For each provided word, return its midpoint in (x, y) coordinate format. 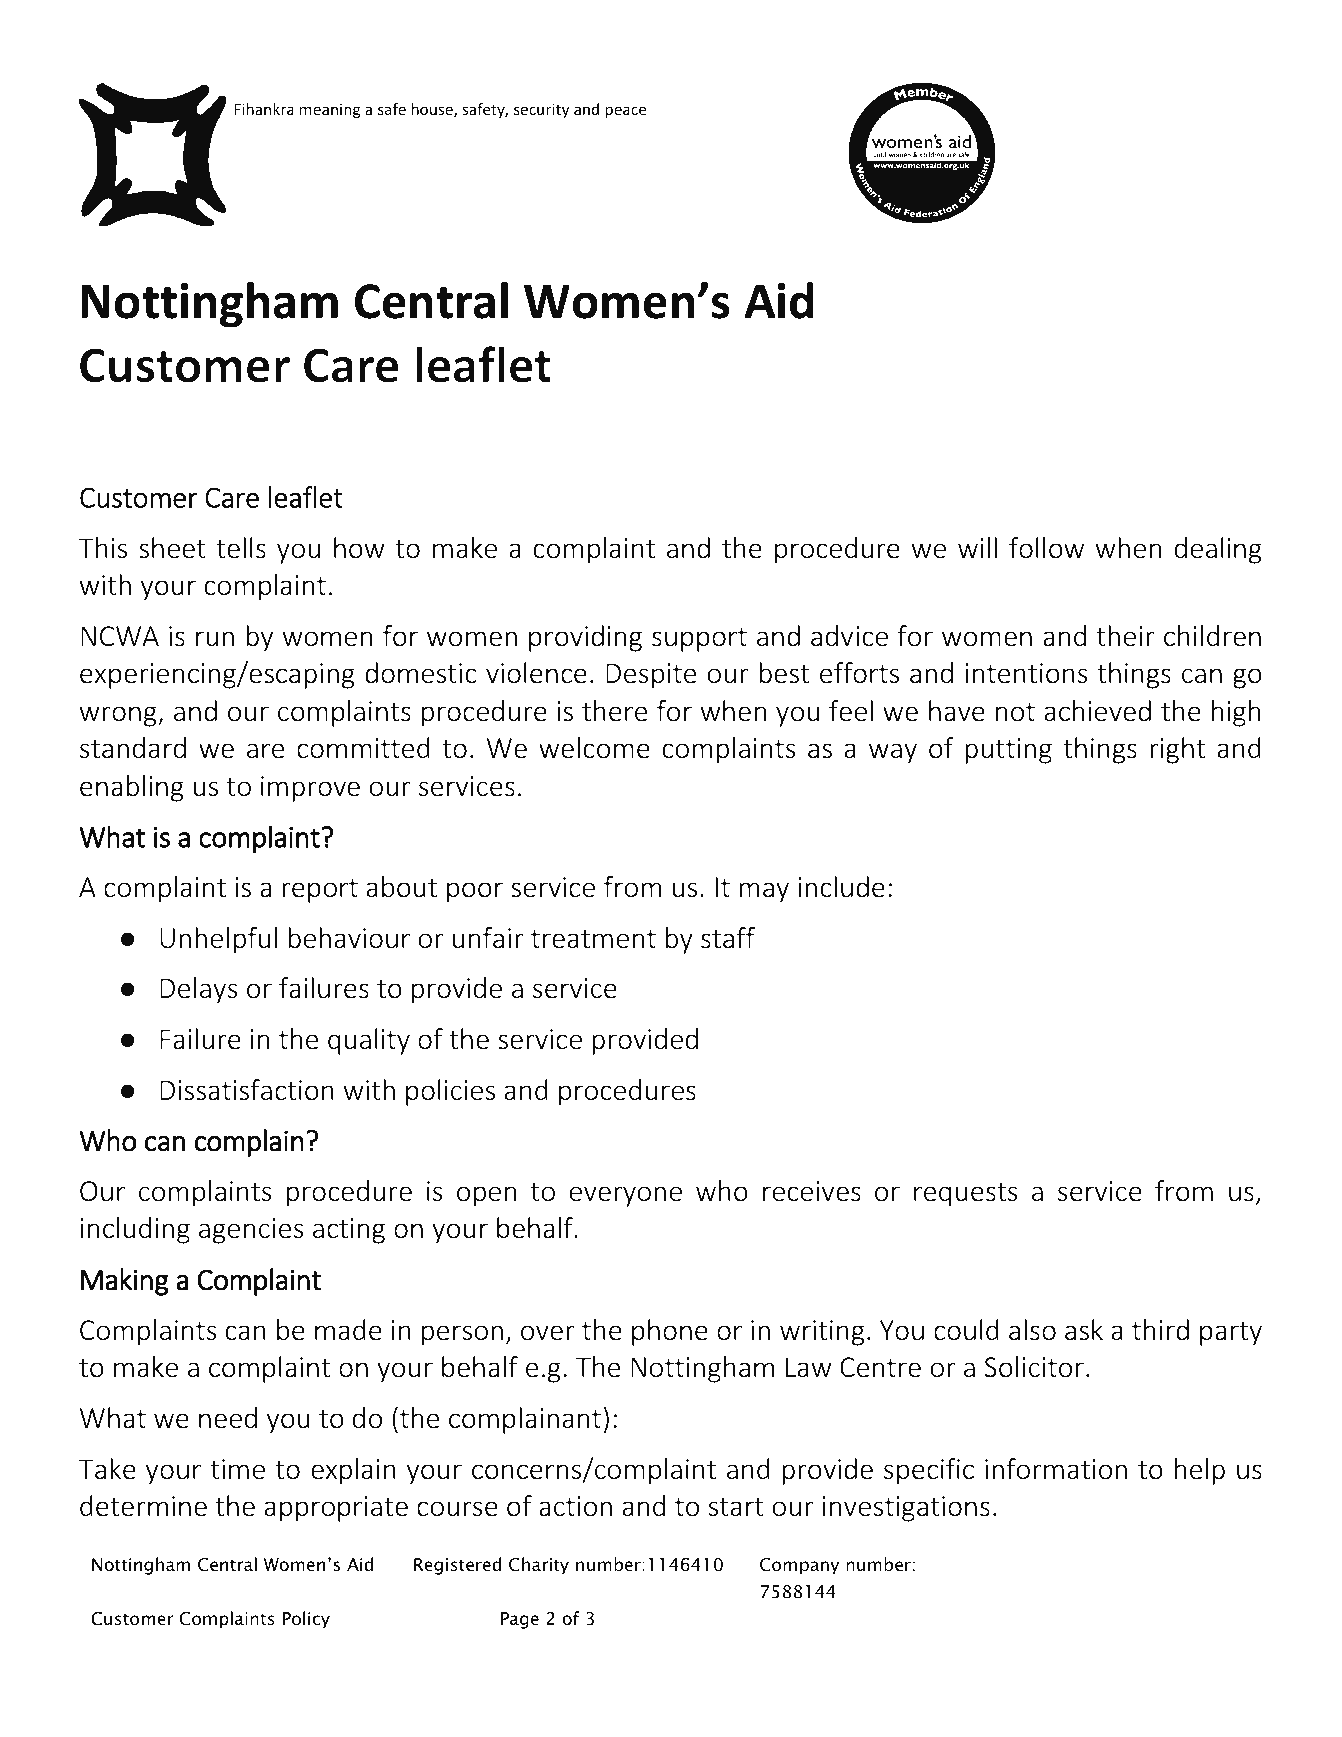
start (736, 1507)
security (541, 110)
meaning (330, 110)
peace (626, 112)
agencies (251, 1231)
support (699, 640)
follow (1046, 548)
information (1056, 1469)
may (764, 892)
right (1177, 750)
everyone (626, 1196)
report (320, 891)
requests (966, 1195)
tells (241, 548)
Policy (306, 1620)
